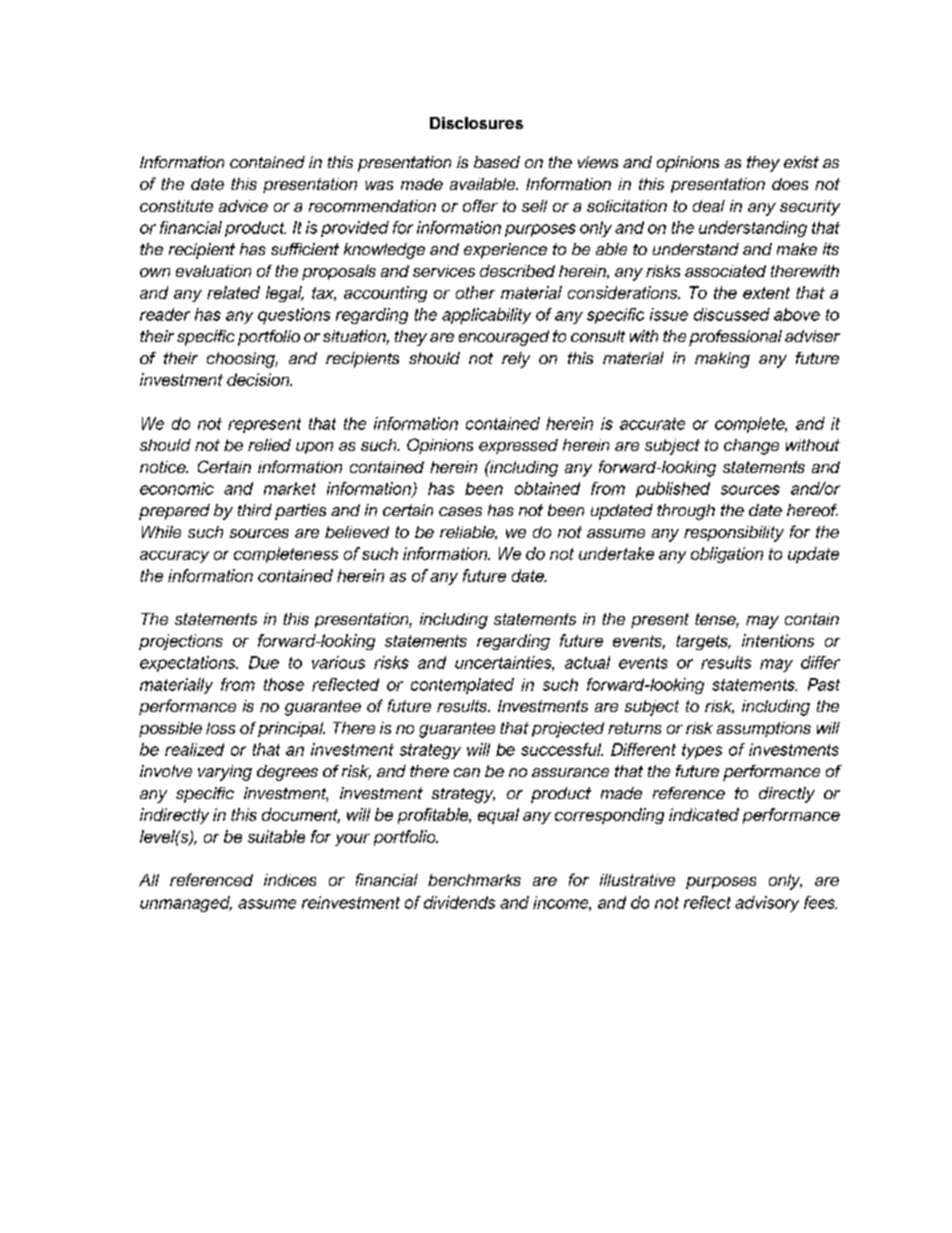 This screenshot has width=952, height=1233. Describe the element at coordinates (475, 292) in the screenshot. I see `other` at that location.
